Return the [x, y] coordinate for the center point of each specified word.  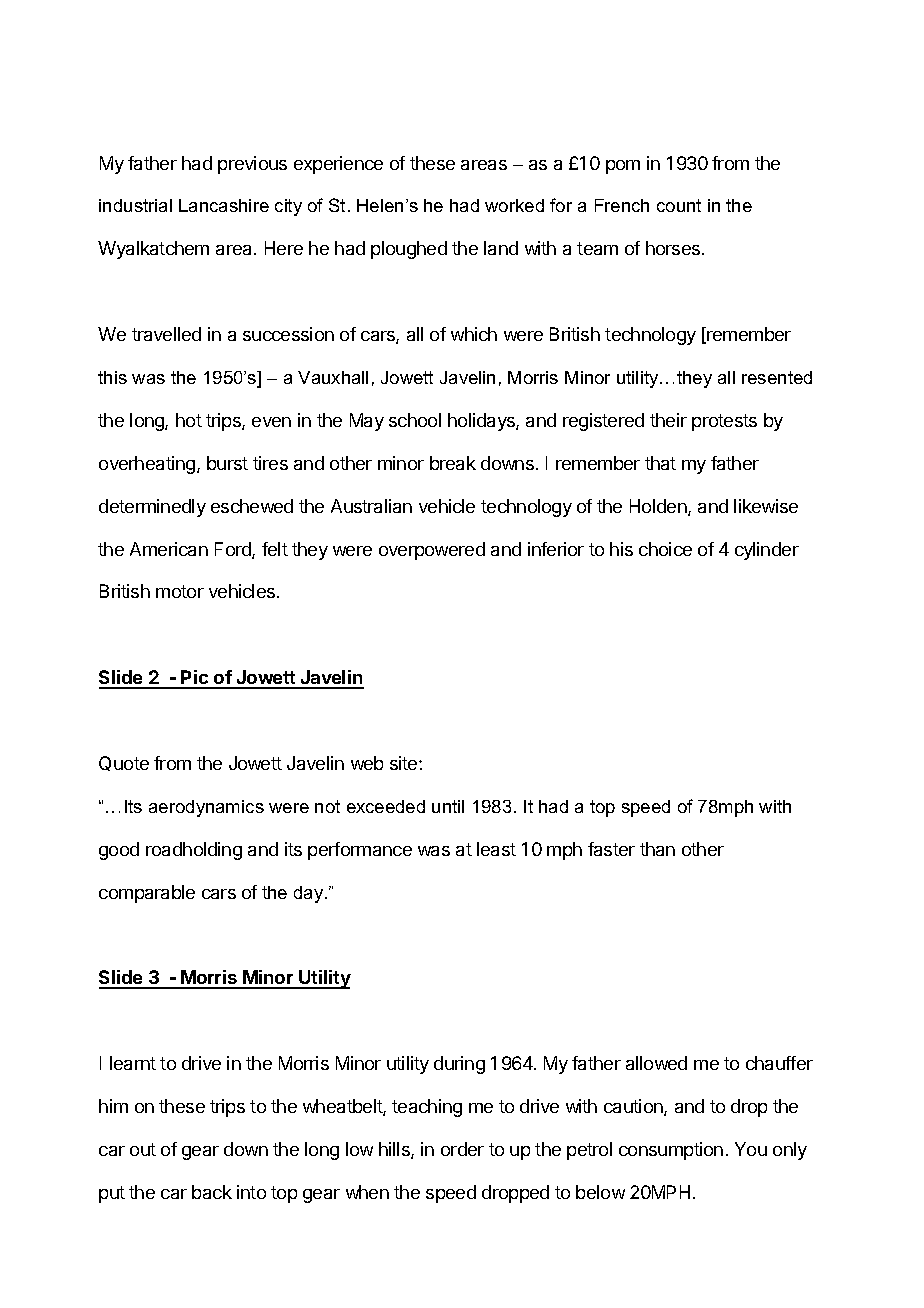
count [679, 205]
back [212, 1192]
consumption [671, 1151]
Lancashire [224, 205]
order [462, 1149]
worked [514, 205]
